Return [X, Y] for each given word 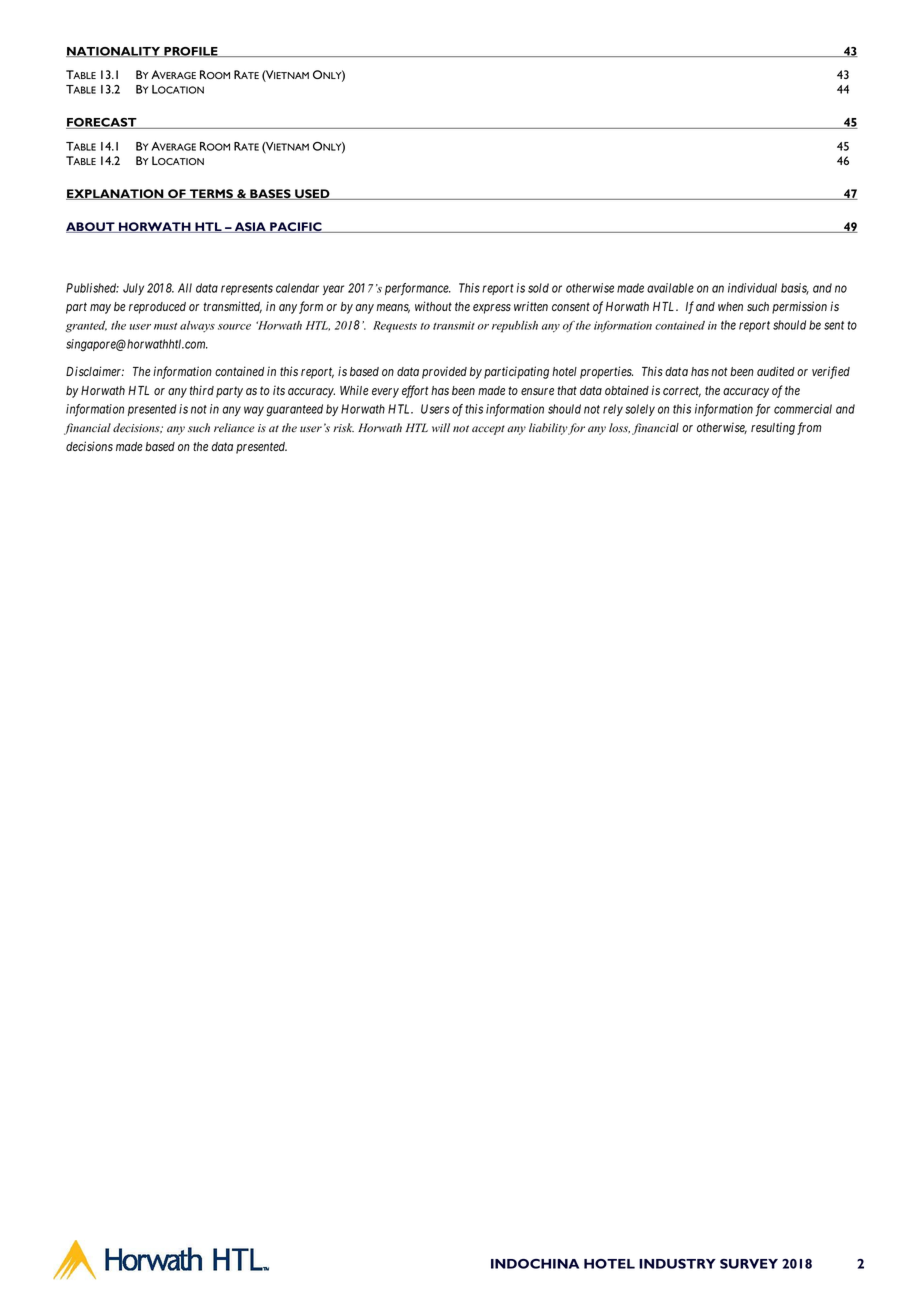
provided [444, 372]
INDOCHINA [535, 1264]
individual [752, 288]
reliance [234, 428]
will [441, 427]
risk [343, 427]
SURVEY [749, 1264]
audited [776, 371]
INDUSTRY [677, 1264]
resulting [773, 428]
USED [312, 194]
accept [488, 430]
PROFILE [191, 52]
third [202, 390]
